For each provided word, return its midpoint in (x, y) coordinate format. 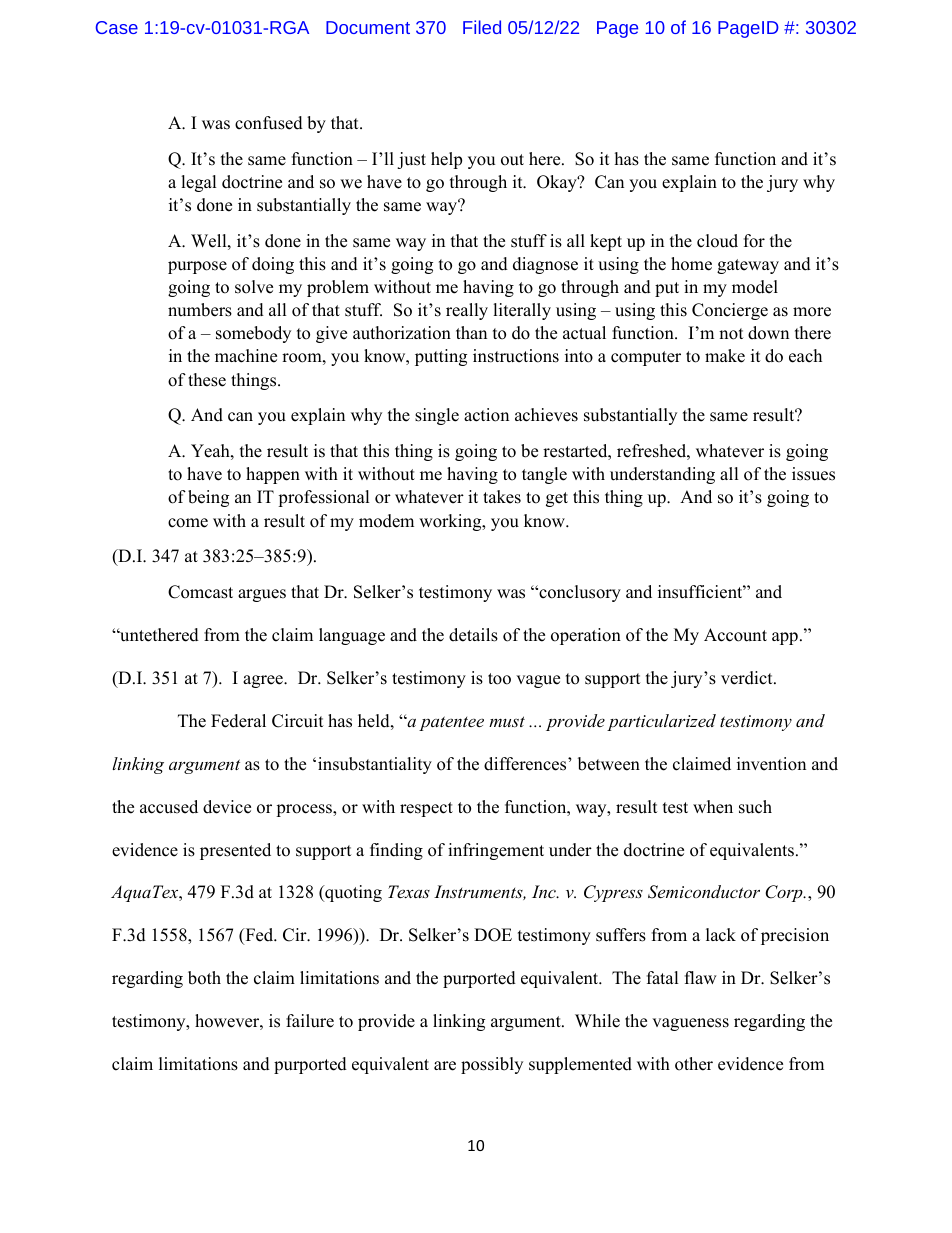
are (445, 1066)
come (188, 523)
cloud (717, 241)
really (467, 311)
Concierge (730, 311)
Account (735, 635)
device (227, 807)
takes (502, 497)
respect (426, 809)
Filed (482, 27)
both (204, 978)
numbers (200, 310)
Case (117, 27)
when (713, 807)
